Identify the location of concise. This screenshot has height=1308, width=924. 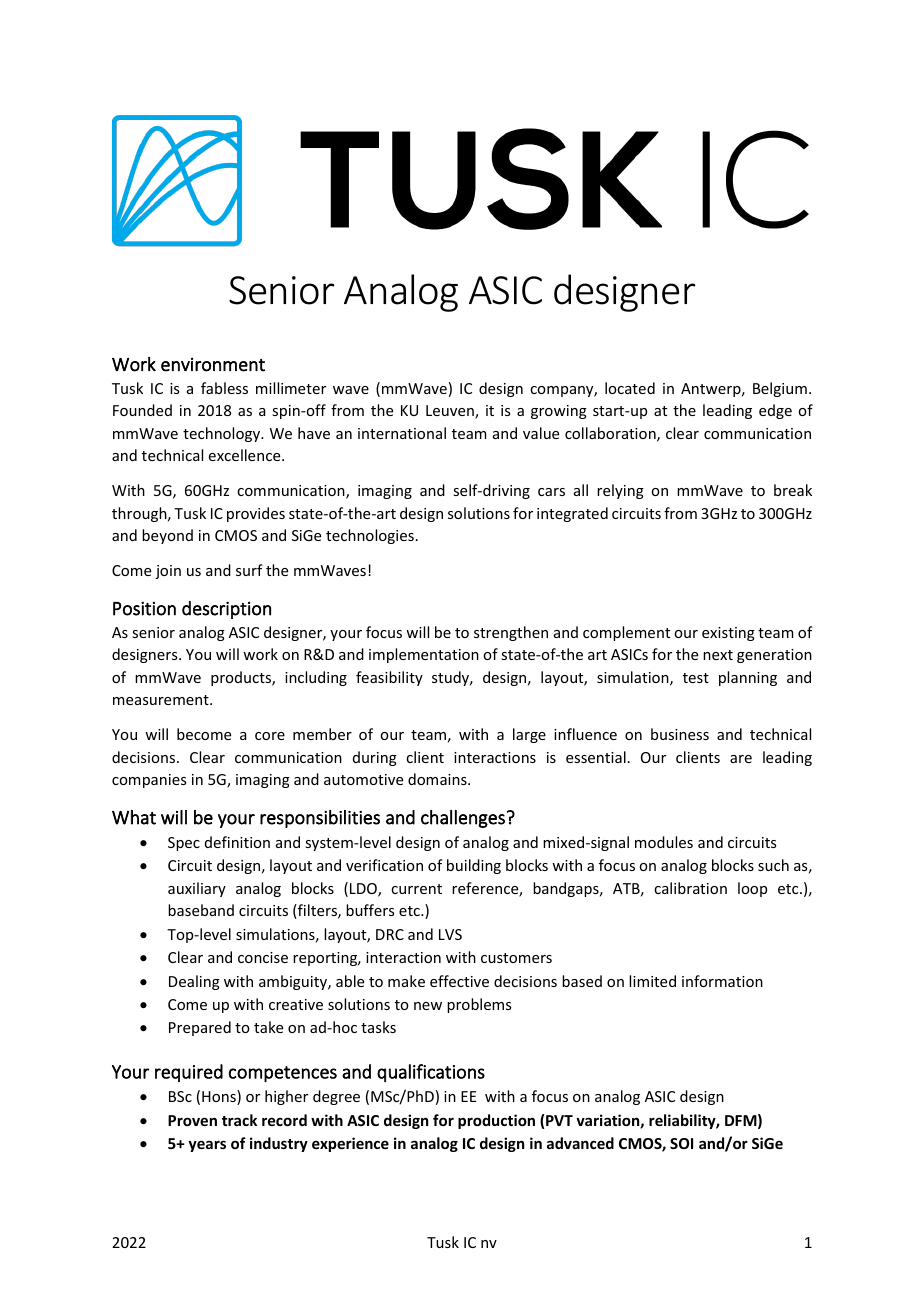
(263, 957).
